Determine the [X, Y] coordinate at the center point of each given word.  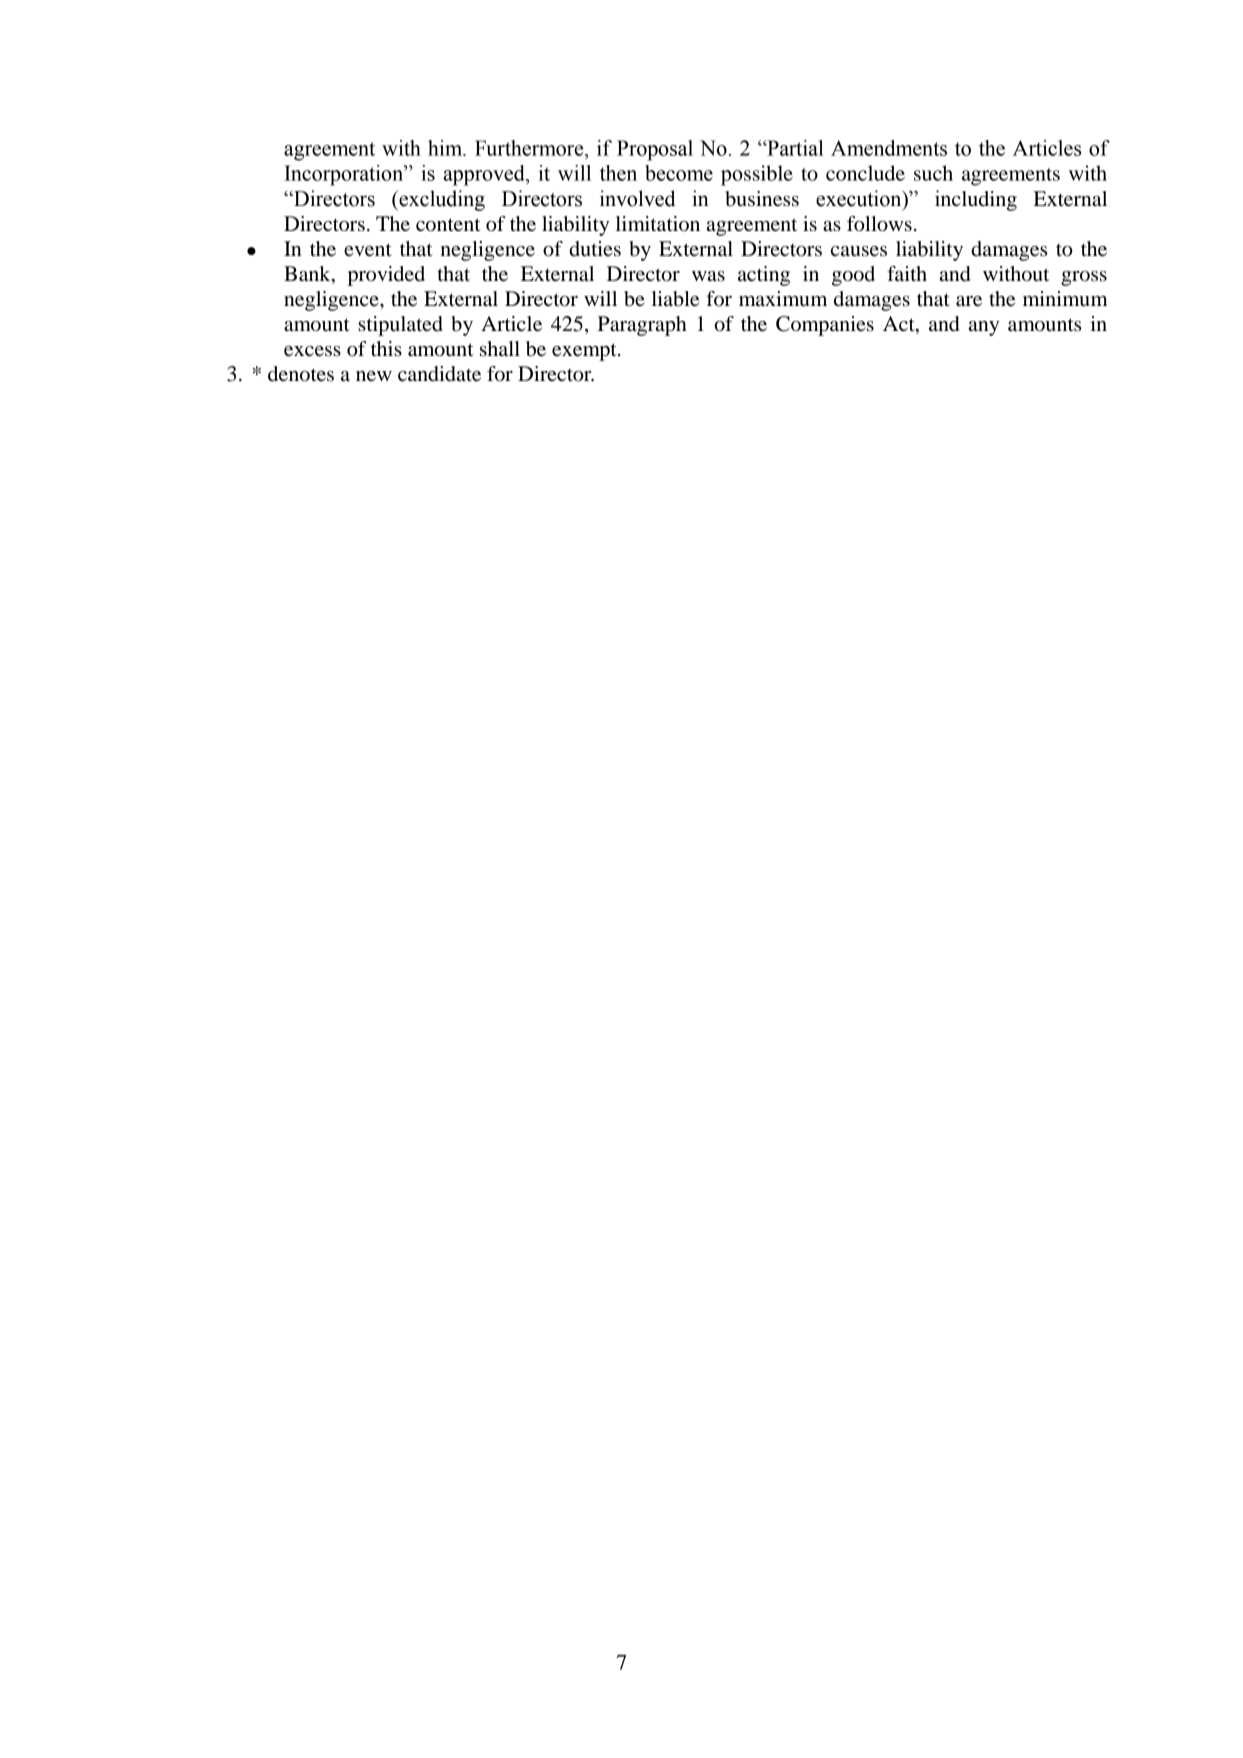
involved [638, 198]
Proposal [655, 150]
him [446, 148]
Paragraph [642, 326]
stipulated [400, 326]
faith [907, 273]
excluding [441, 200]
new [374, 376]
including [976, 200]
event [368, 250]
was [708, 276]
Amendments [889, 148]
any [984, 328]
